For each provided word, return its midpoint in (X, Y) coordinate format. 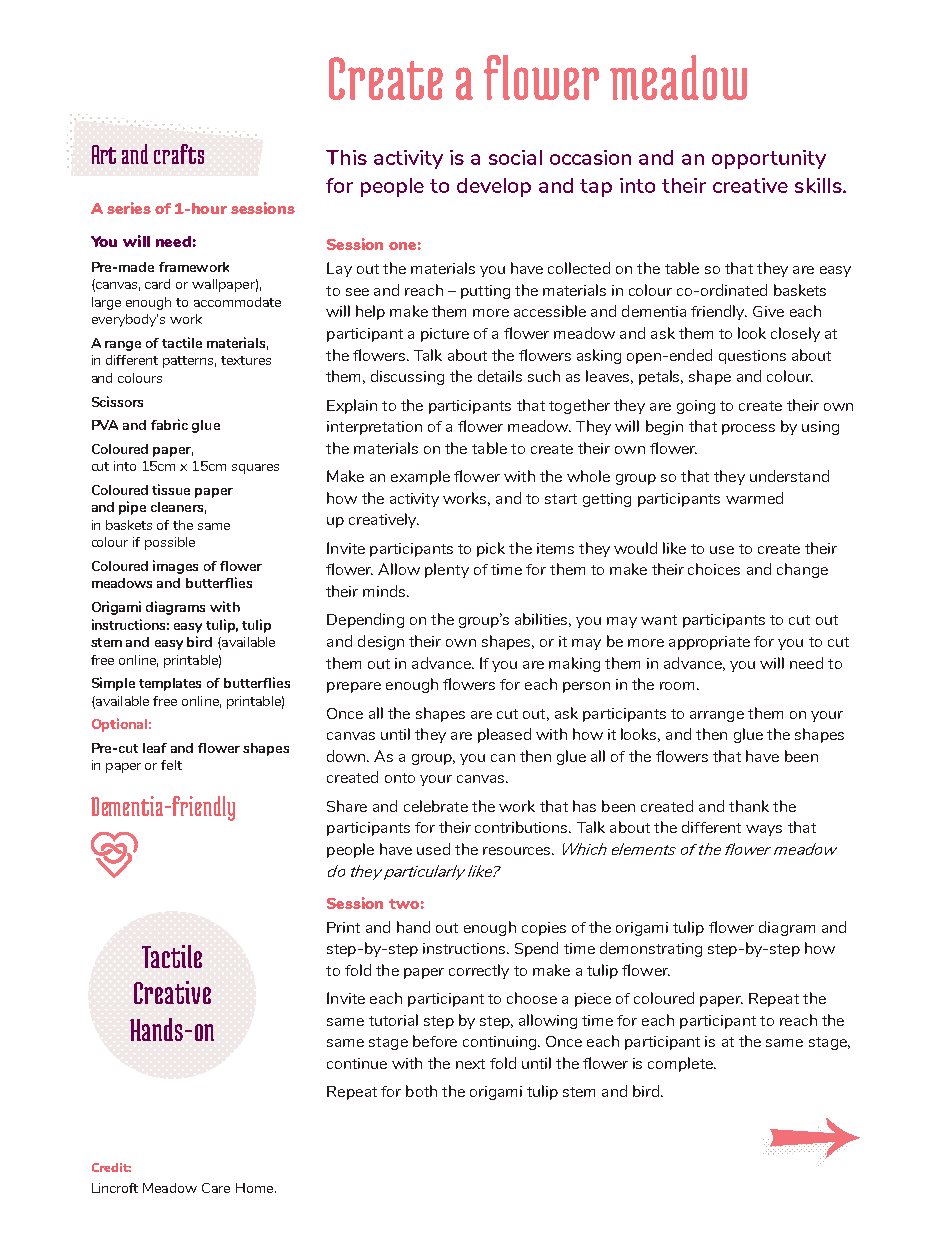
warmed (754, 498)
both (421, 1091)
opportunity (769, 159)
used (433, 849)
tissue (171, 489)
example (420, 477)
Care (216, 1188)
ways (764, 830)
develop (494, 187)
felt (171, 765)
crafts (179, 154)
